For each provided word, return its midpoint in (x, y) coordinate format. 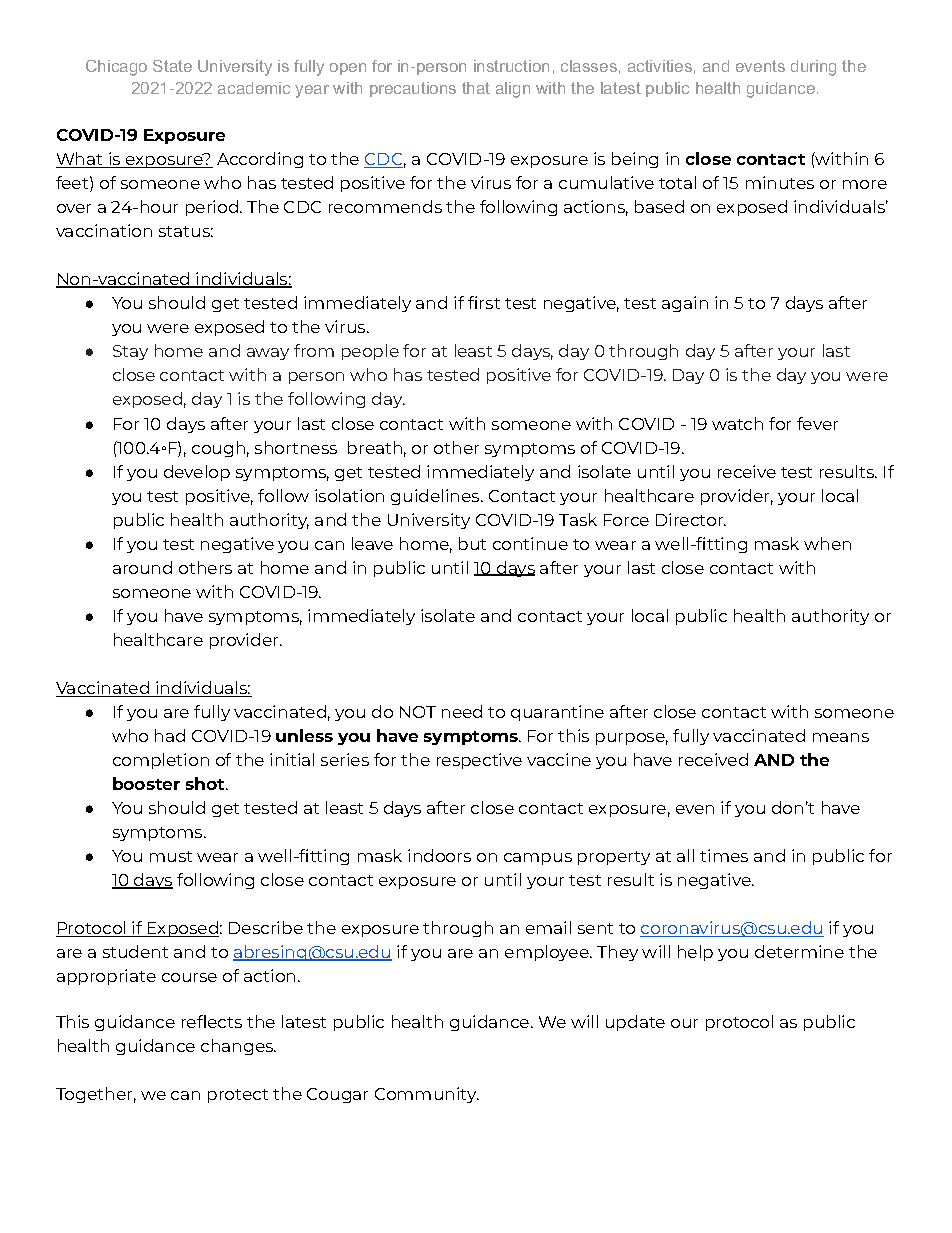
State (172, 66)
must (171, 856)
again (685, 304)
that (476, 88)
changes (238, 1047)
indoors (439, 855)
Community (427, 1095)
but (472, 543)
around (142, 567)
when (827, 543)
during (813, 68)
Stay (130, 352)
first (484, 302)
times (724, 855)
